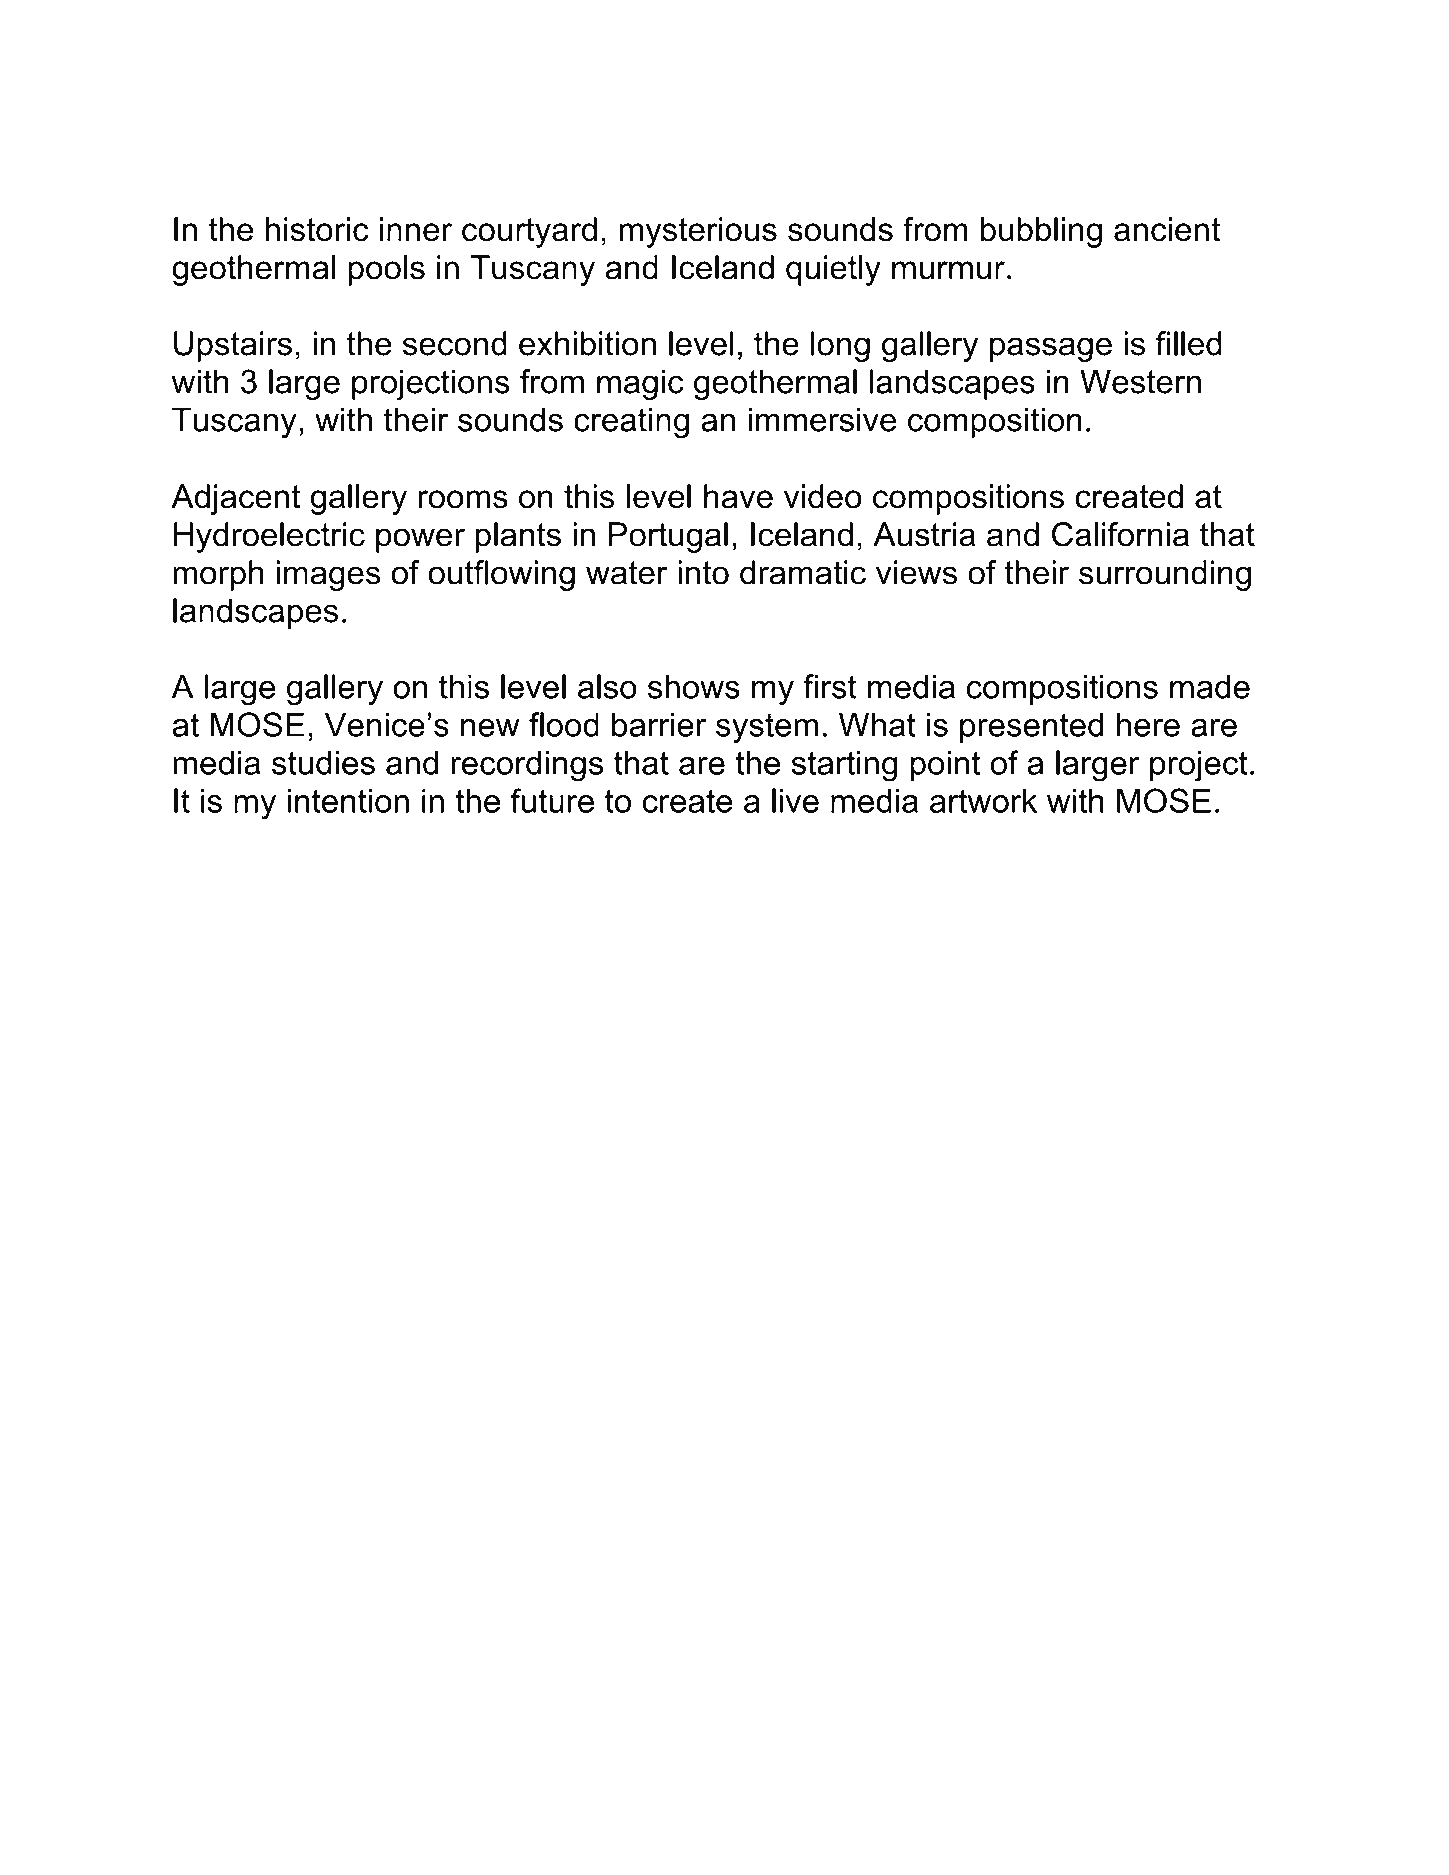 The image size is (1449, 1875). What do you see at coordinates (1140, 381) in the screenshot?
I see `Western` at bounding box center [1140, 381].
